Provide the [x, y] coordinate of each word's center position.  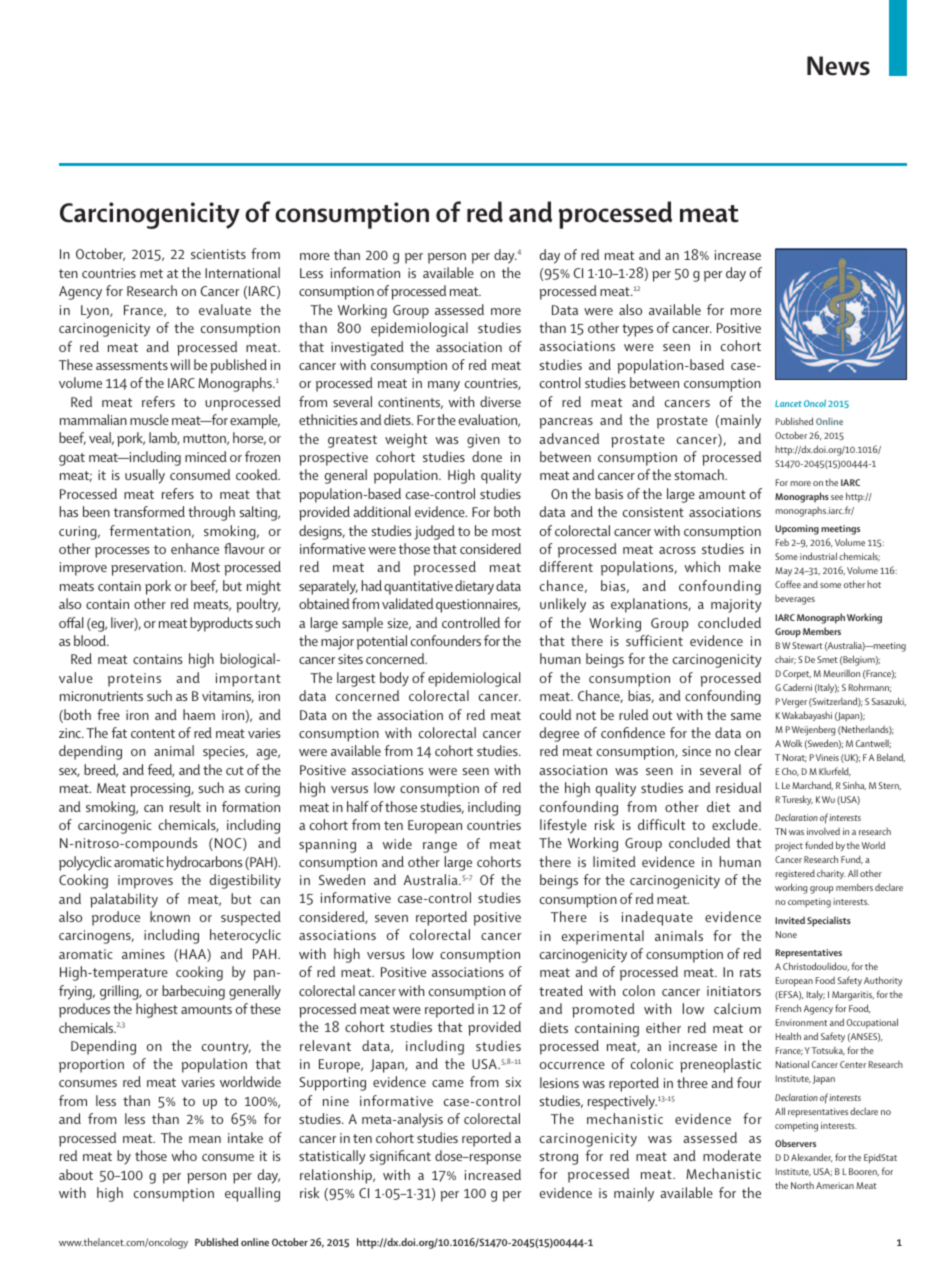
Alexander [812, 1157]
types [637, 330]
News [838, 66]
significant [400, 1157]
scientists [218, 254]
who [184, 1155]
